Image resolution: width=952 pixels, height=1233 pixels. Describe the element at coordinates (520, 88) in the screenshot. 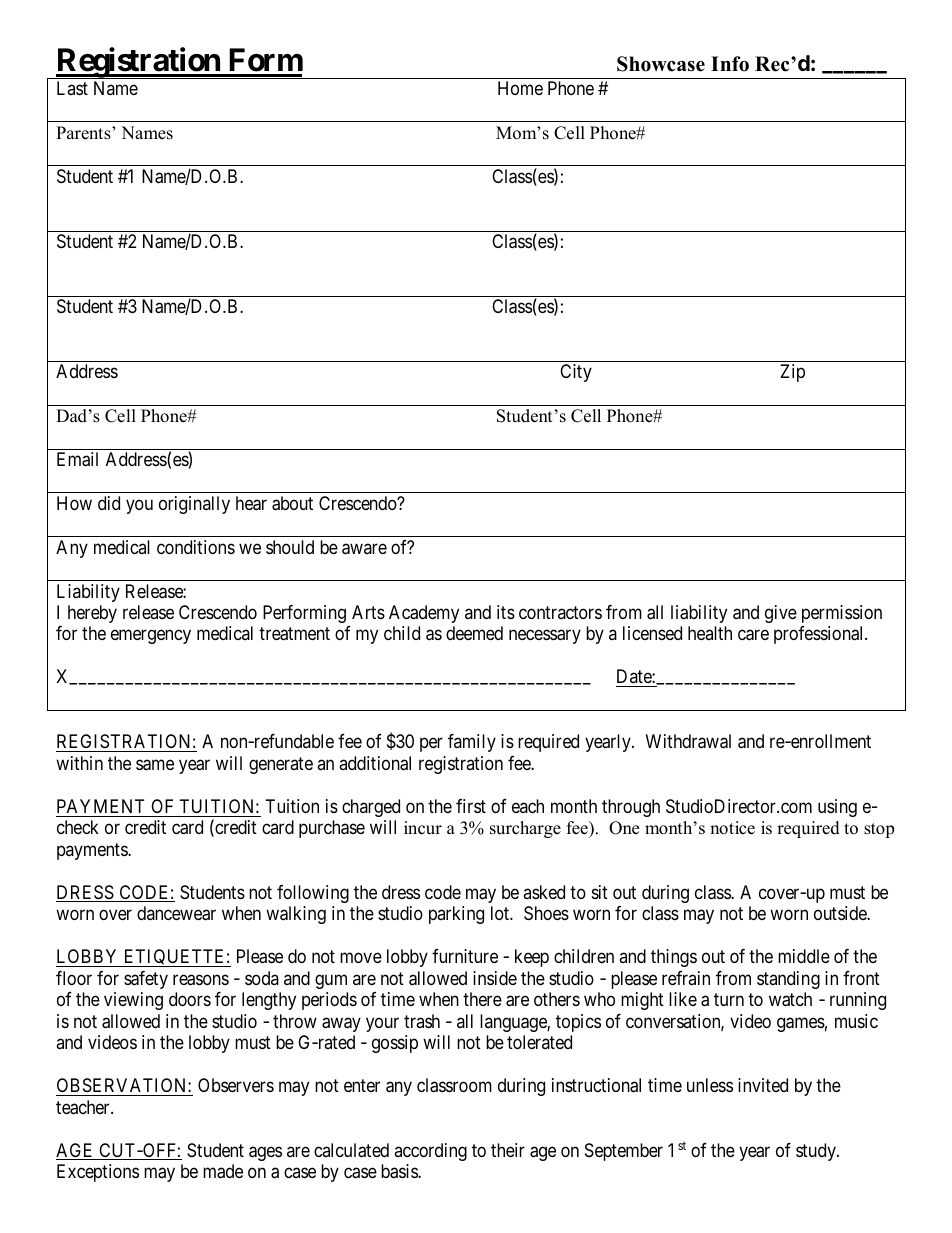

I see `Home` at that location.
